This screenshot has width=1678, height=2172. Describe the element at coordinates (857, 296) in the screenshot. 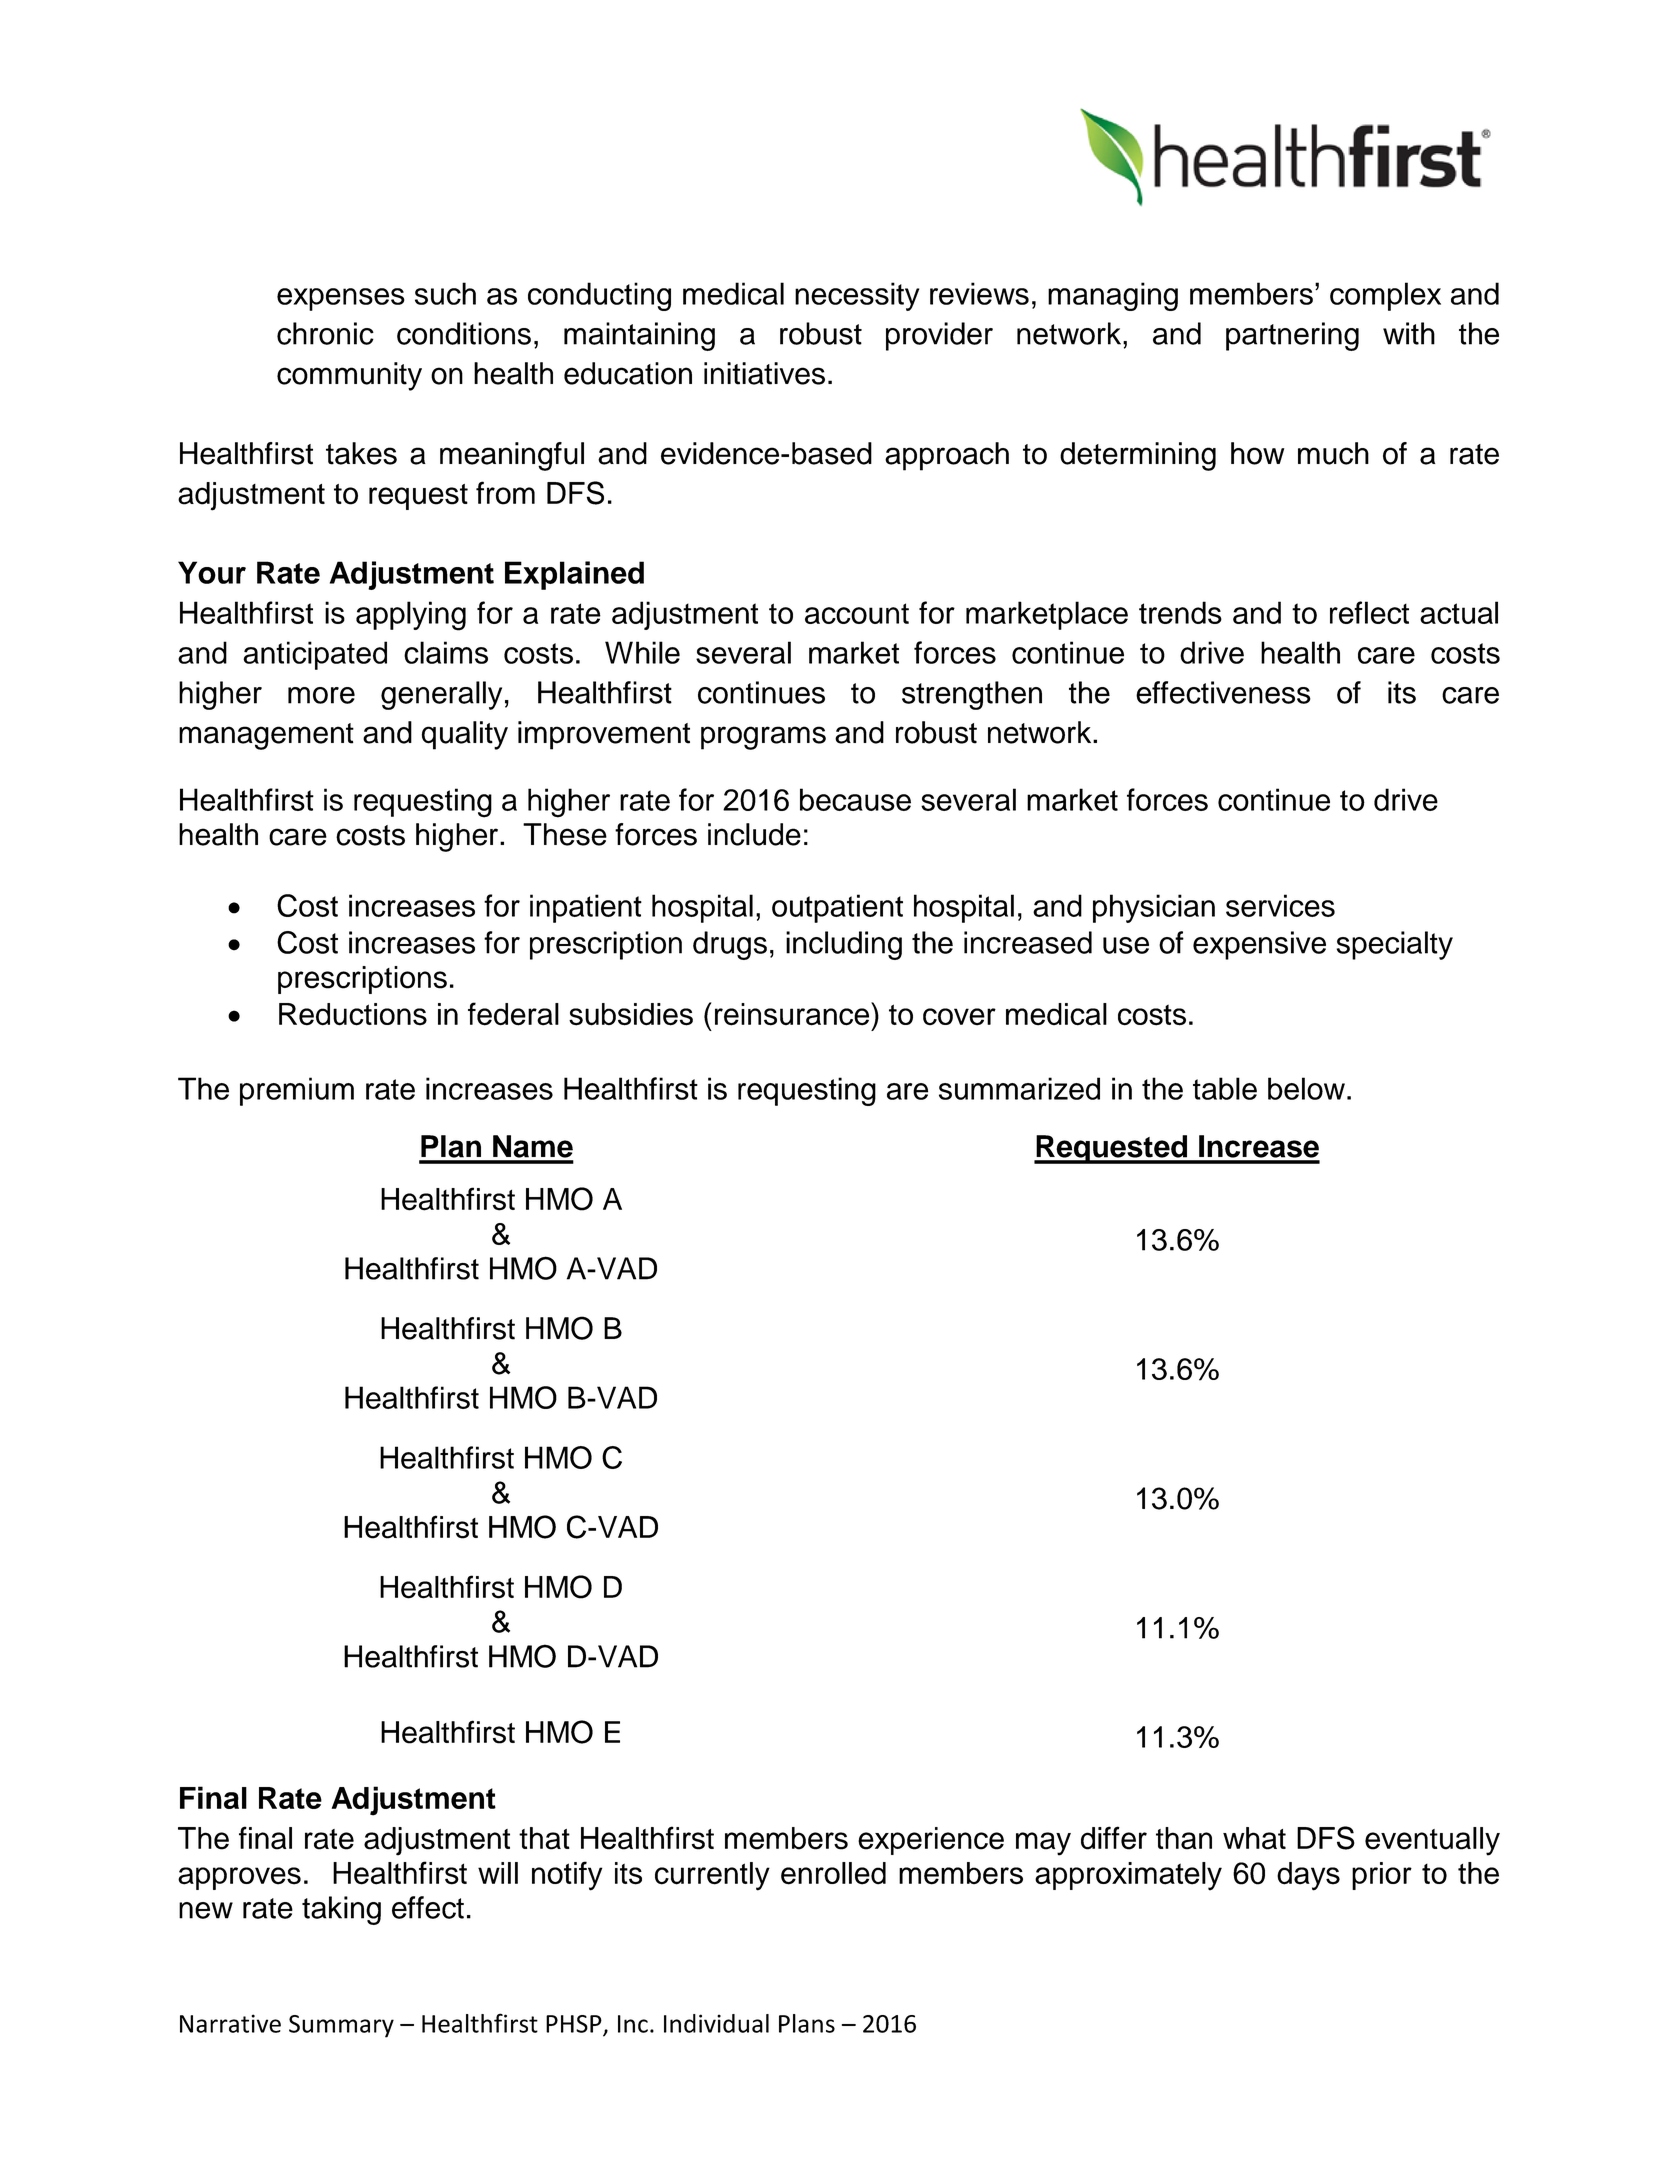

I see `necessity` at that location.
